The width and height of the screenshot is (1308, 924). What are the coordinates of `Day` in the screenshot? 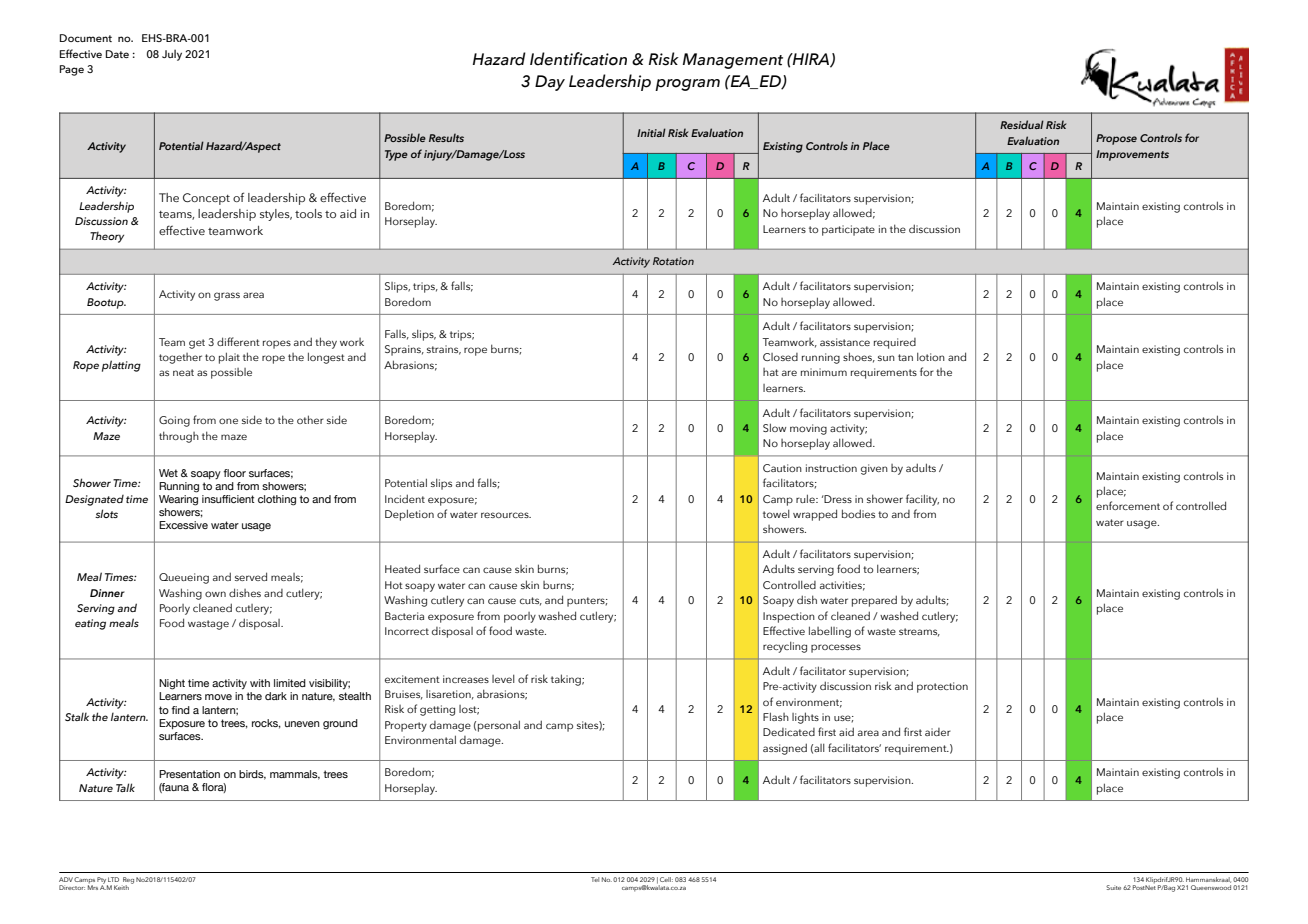 It's located at (550, 83).
